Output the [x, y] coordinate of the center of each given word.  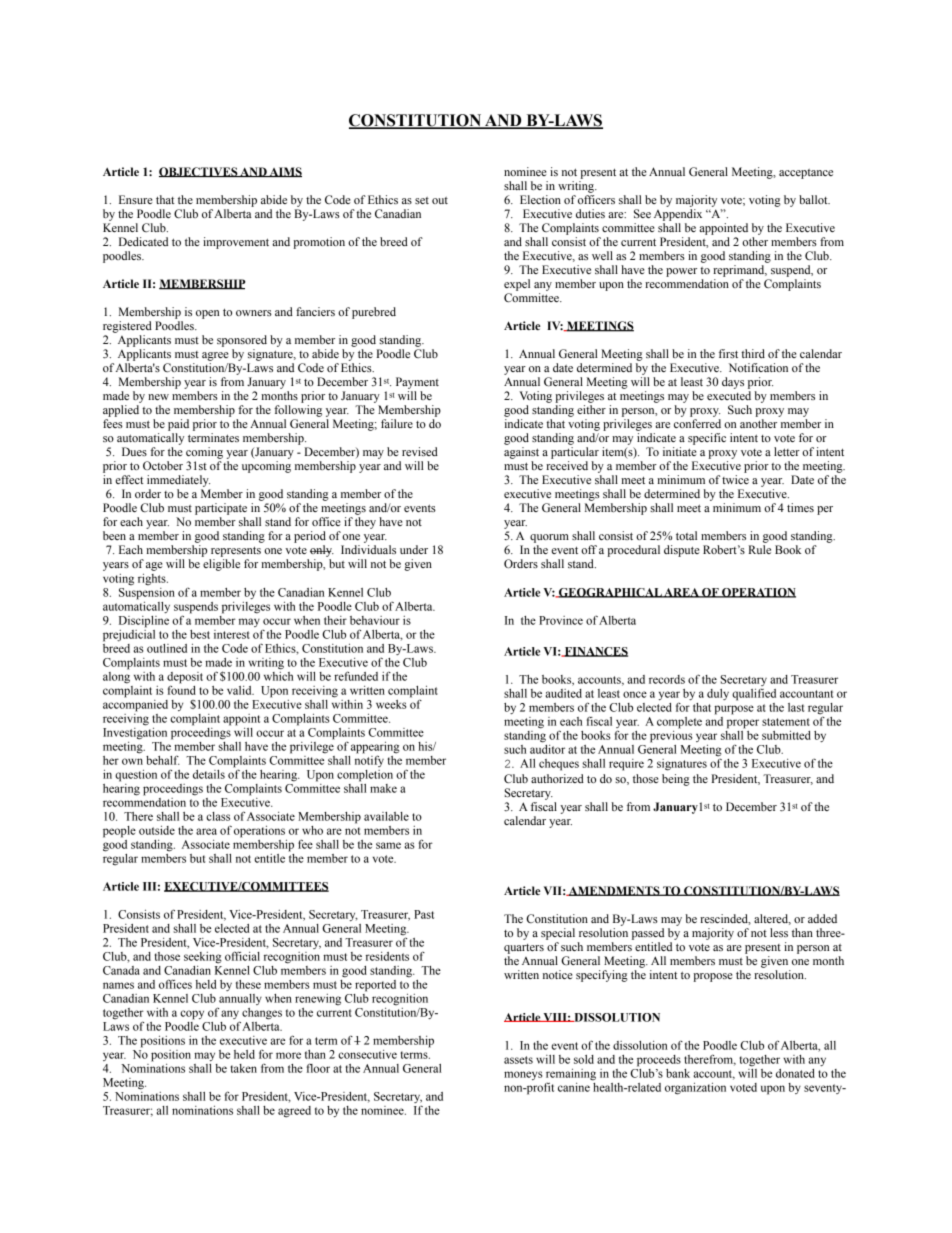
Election [540, 199]
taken [244, 1068]
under [414, 549]
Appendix [678, 215]
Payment [417, 383]
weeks [391, 704]
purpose [734, 710]
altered [772, 919]
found [182, 689]
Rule [759, 549]
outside [157, 830]
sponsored [242, 341]
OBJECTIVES [199, 172]
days [733, 383]
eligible [221, 565]
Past [424, 914]
